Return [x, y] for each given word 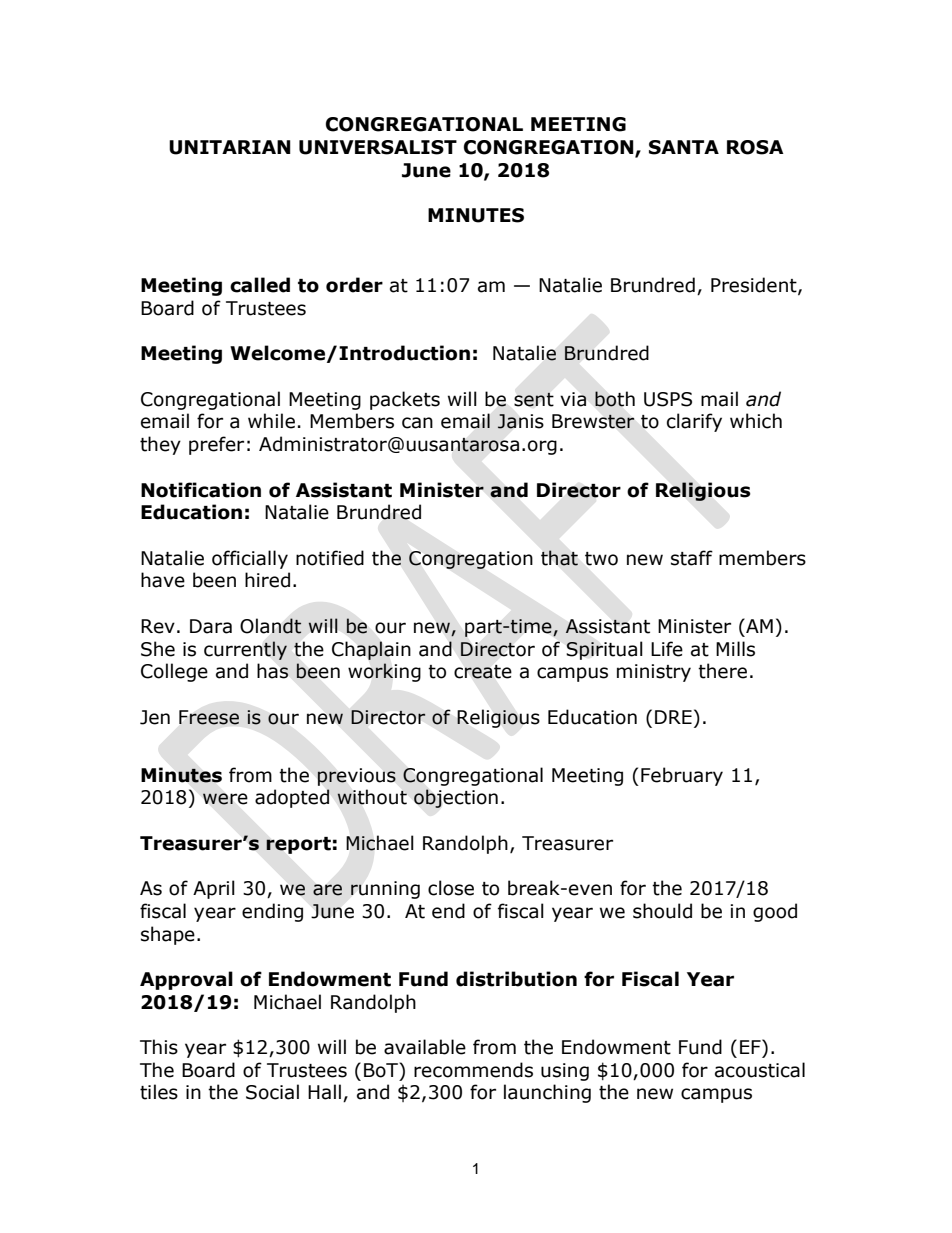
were [225, 799]
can [417, 423]
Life [667, 649]
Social [272, 1092]
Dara [211, 626]
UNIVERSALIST [378, 147]
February [682, 776]
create [483, 672]
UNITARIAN [230, 147]
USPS [668, 399]
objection [456, 798]
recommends [473, 1070]
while [271, 421]
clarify [694, 422]
